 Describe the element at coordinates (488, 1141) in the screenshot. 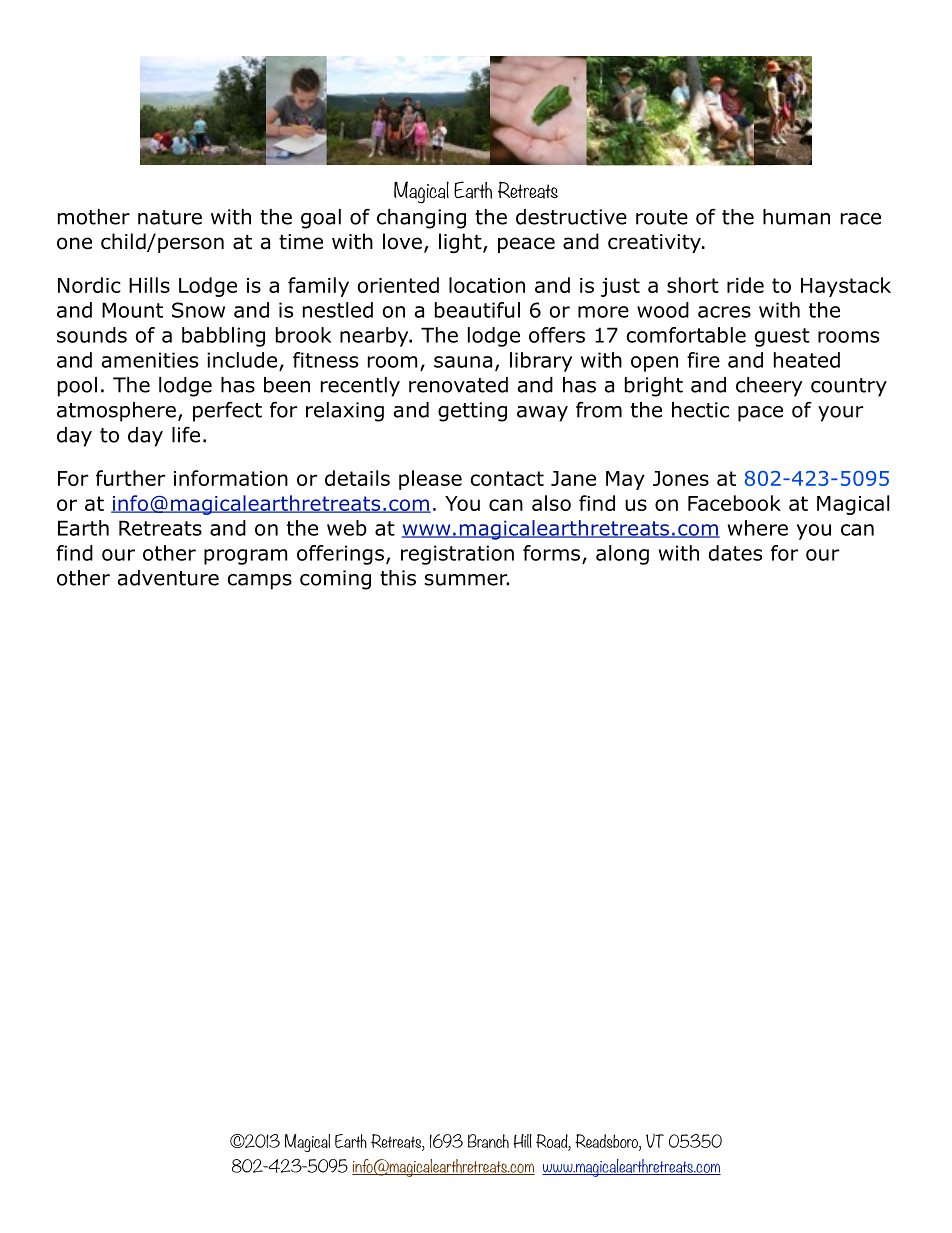

I see `Branch` at that location.
